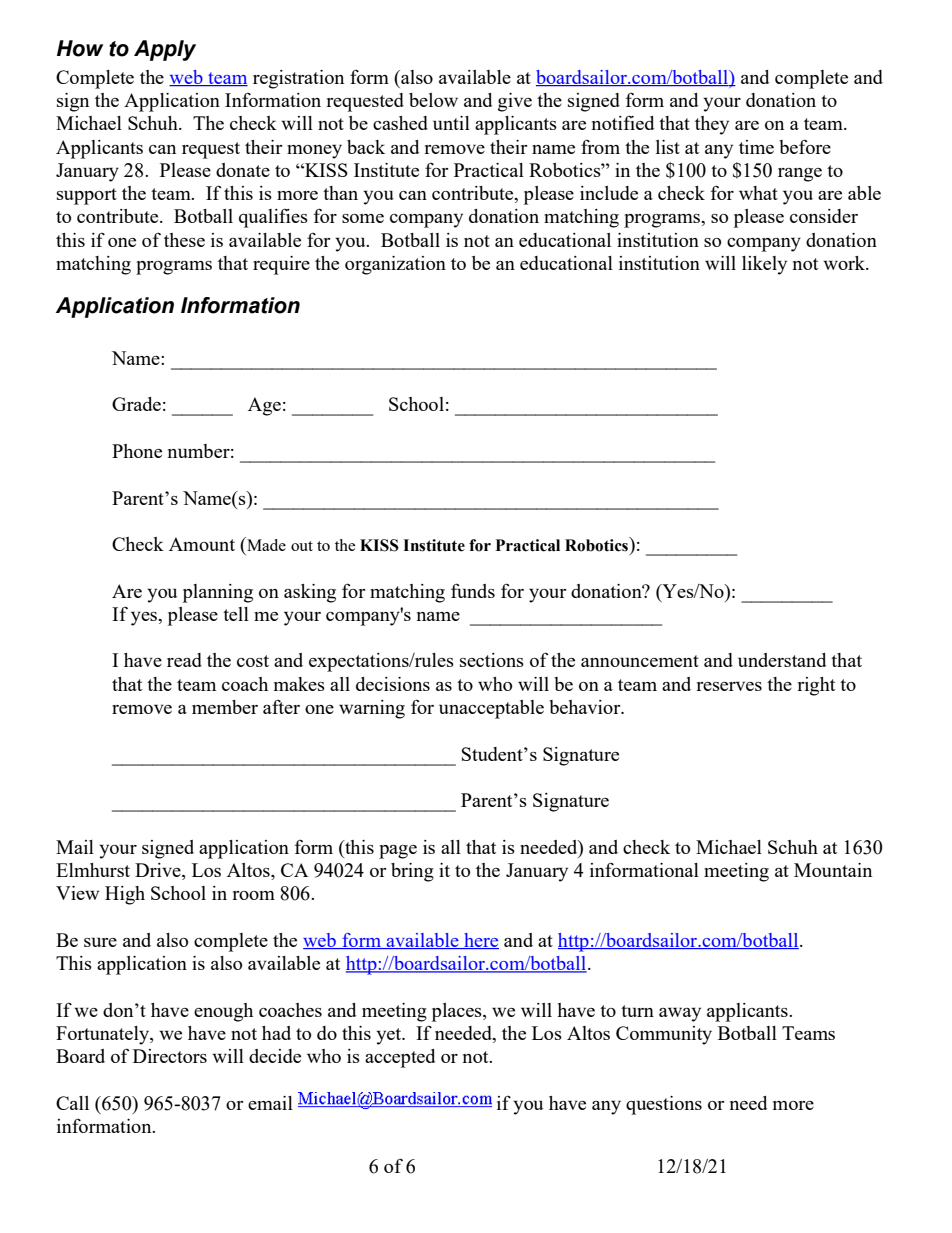  Describe the element at coordinates (165, 50) in the screenshot. I see `Apply` at that location.
